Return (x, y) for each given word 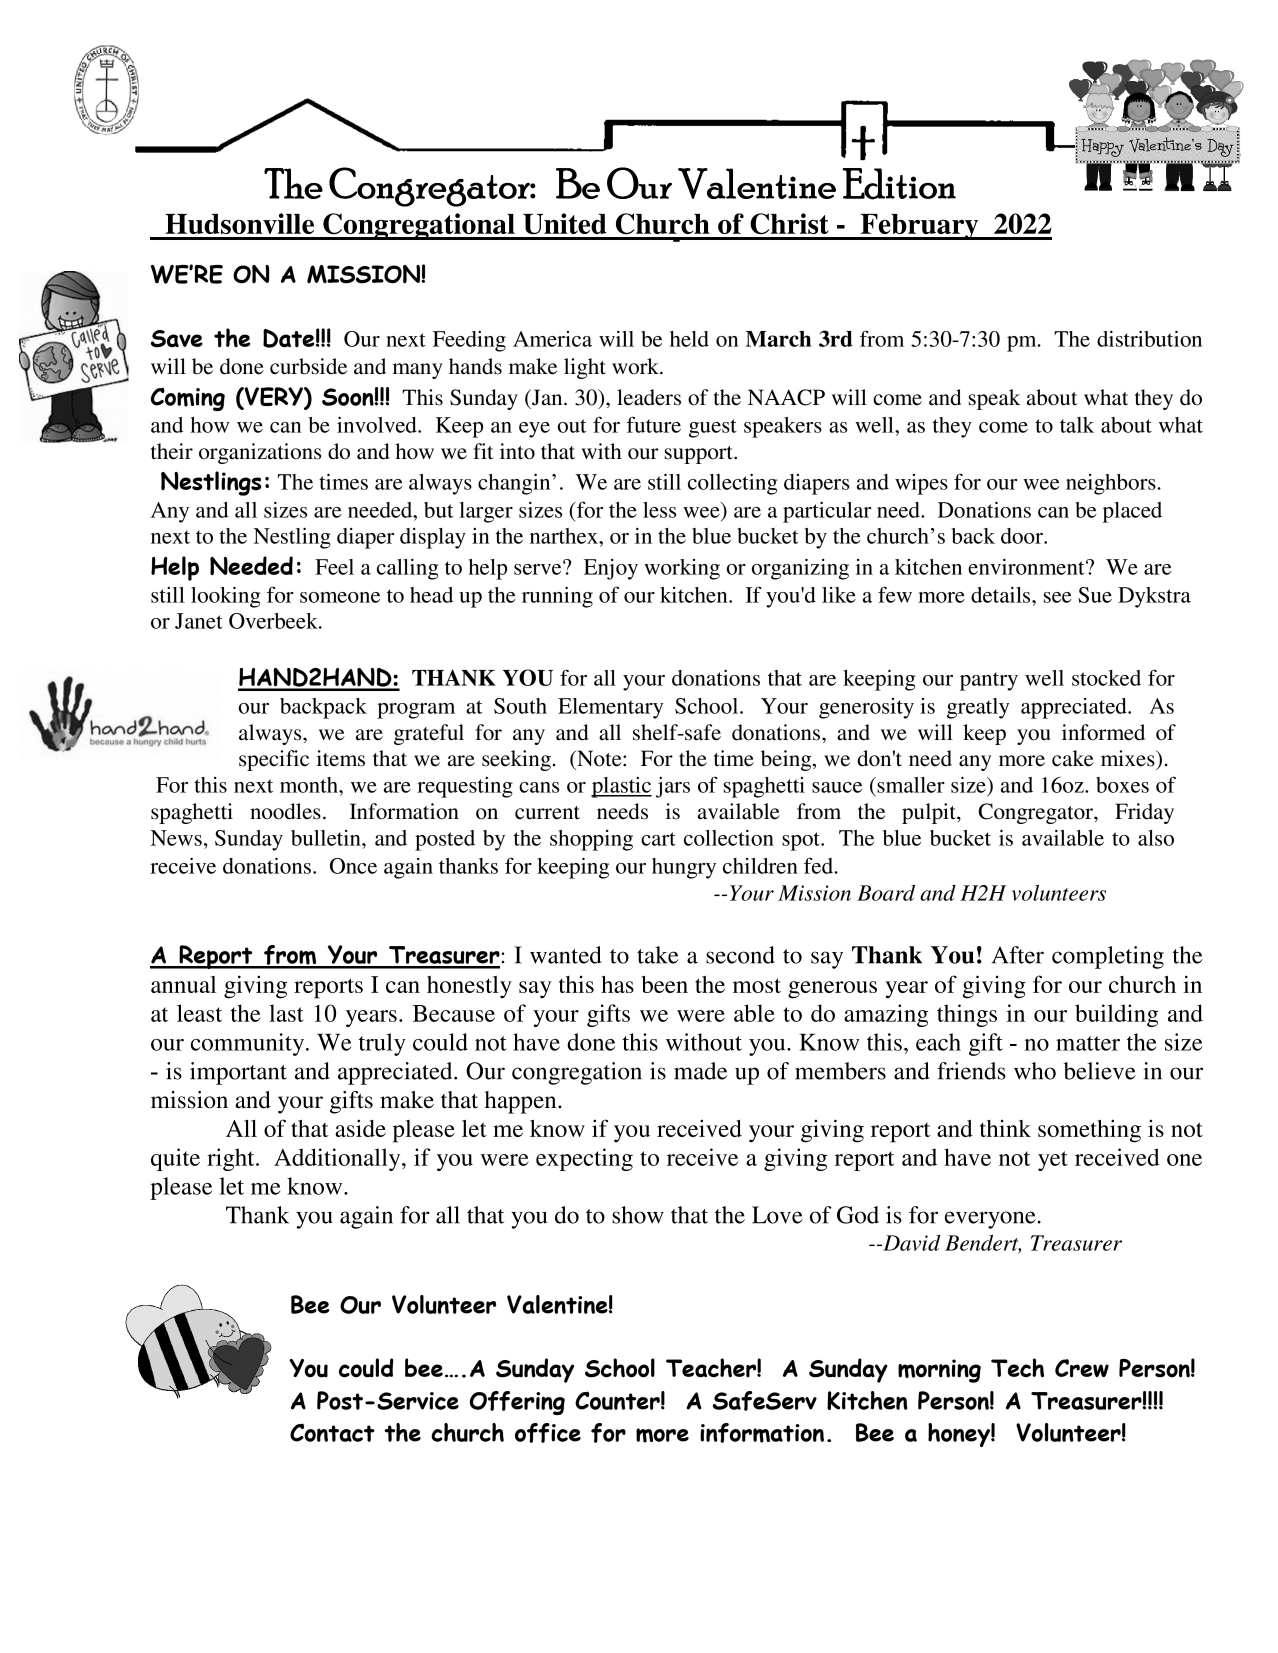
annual (183, 984)
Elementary (611, 708)
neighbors (1112, 484)
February (919, 227)
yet (1053, 1161)
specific (274, 760)
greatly (978, 708)
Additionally (338, 1159)
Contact (332, 1432)
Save (177, 339)
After (1018, 955)
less (659, 510)
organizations (260, 453)
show (638, 1215)
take (658, 955)
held (689, 339)
